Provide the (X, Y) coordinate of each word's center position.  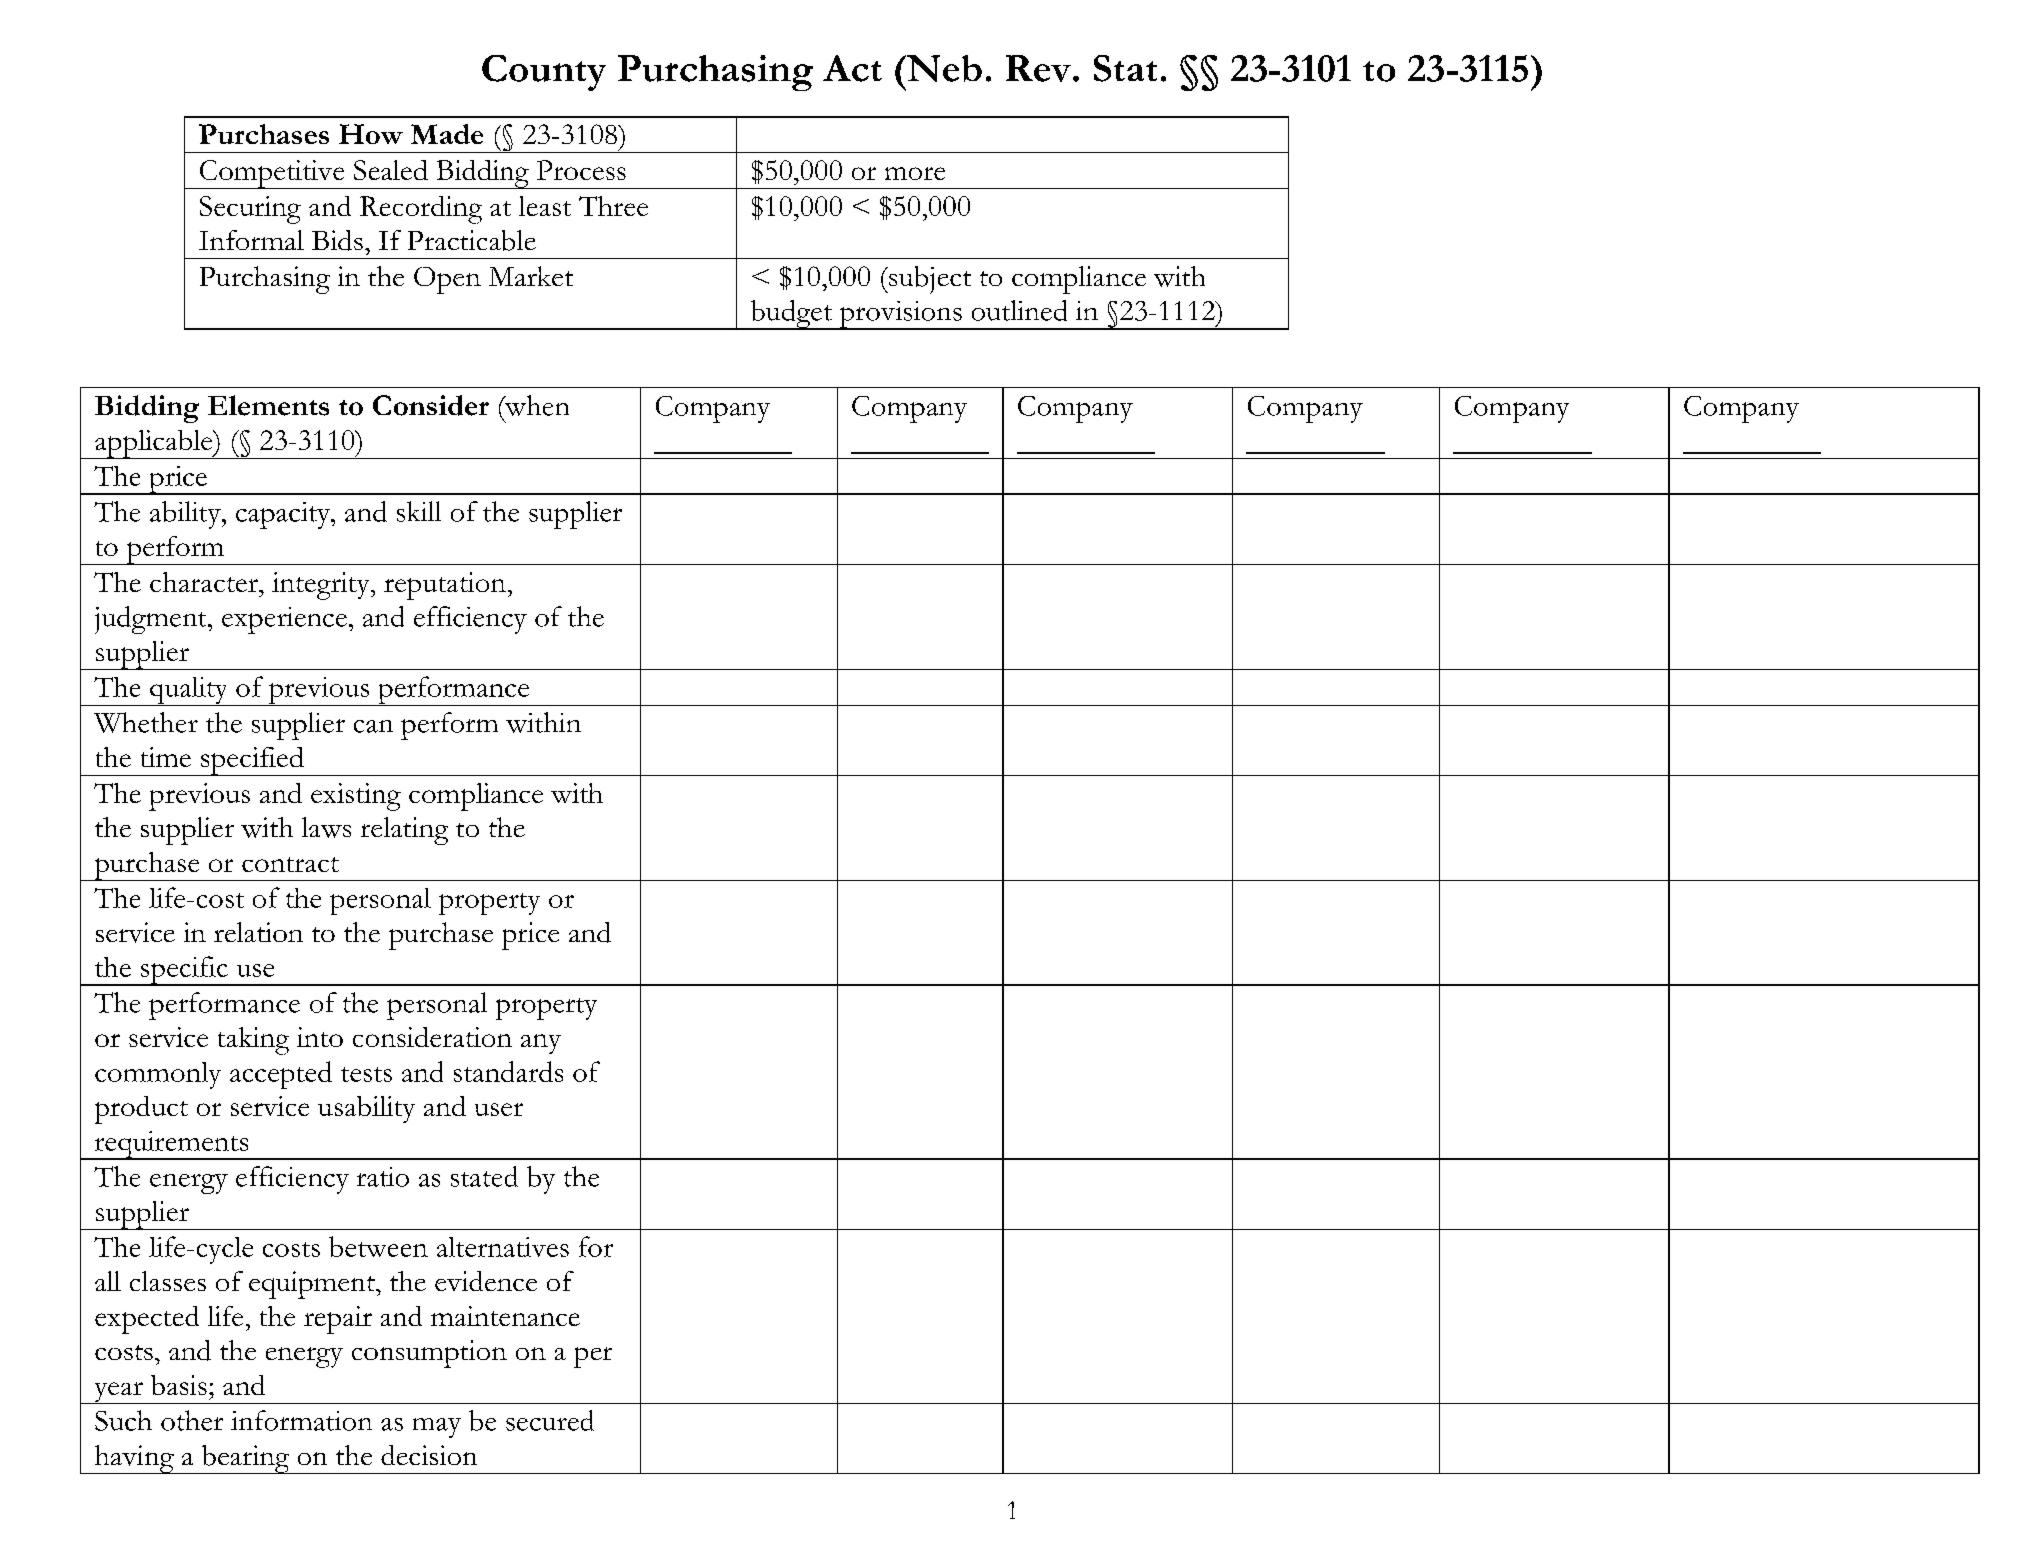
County (544, 73)
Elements (268, 405)
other (192, 1420)
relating (404, 831)
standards (508, 1071)
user (499, 1109)
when (536, 405)
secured (550, 1420)
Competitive (272, 174)
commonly (158, 1075)
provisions (900, 315)
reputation (445, 586)
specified (252, 761)
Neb (943, 68)
